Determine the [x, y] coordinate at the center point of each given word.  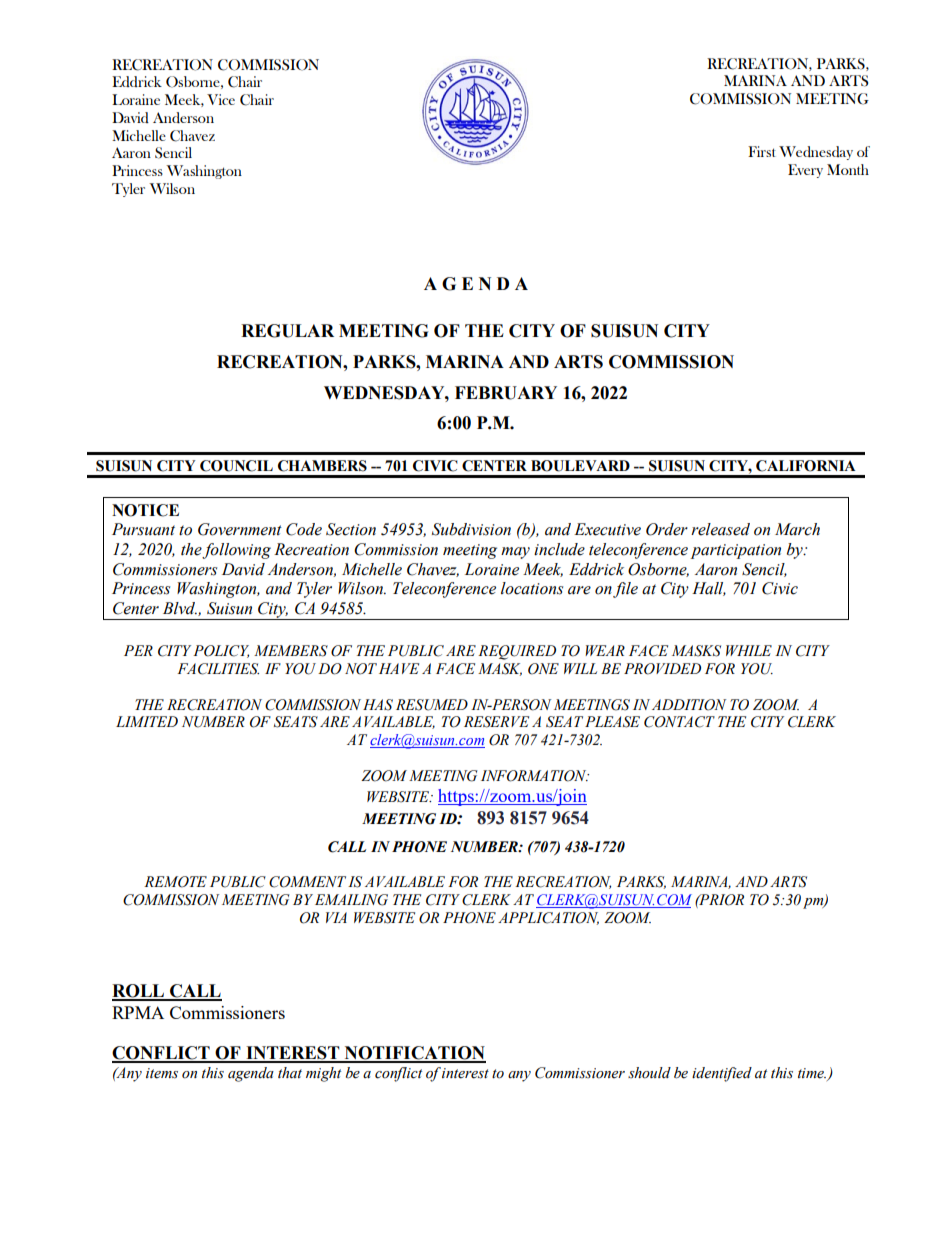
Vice [221, 99]
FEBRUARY [506, 393]
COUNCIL [236, 466]
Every [805, 171]
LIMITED [147, 721]
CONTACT [679, 722]
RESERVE [496, 722]
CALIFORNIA [806, 466]
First [762, 151]
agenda [251, 1074]
